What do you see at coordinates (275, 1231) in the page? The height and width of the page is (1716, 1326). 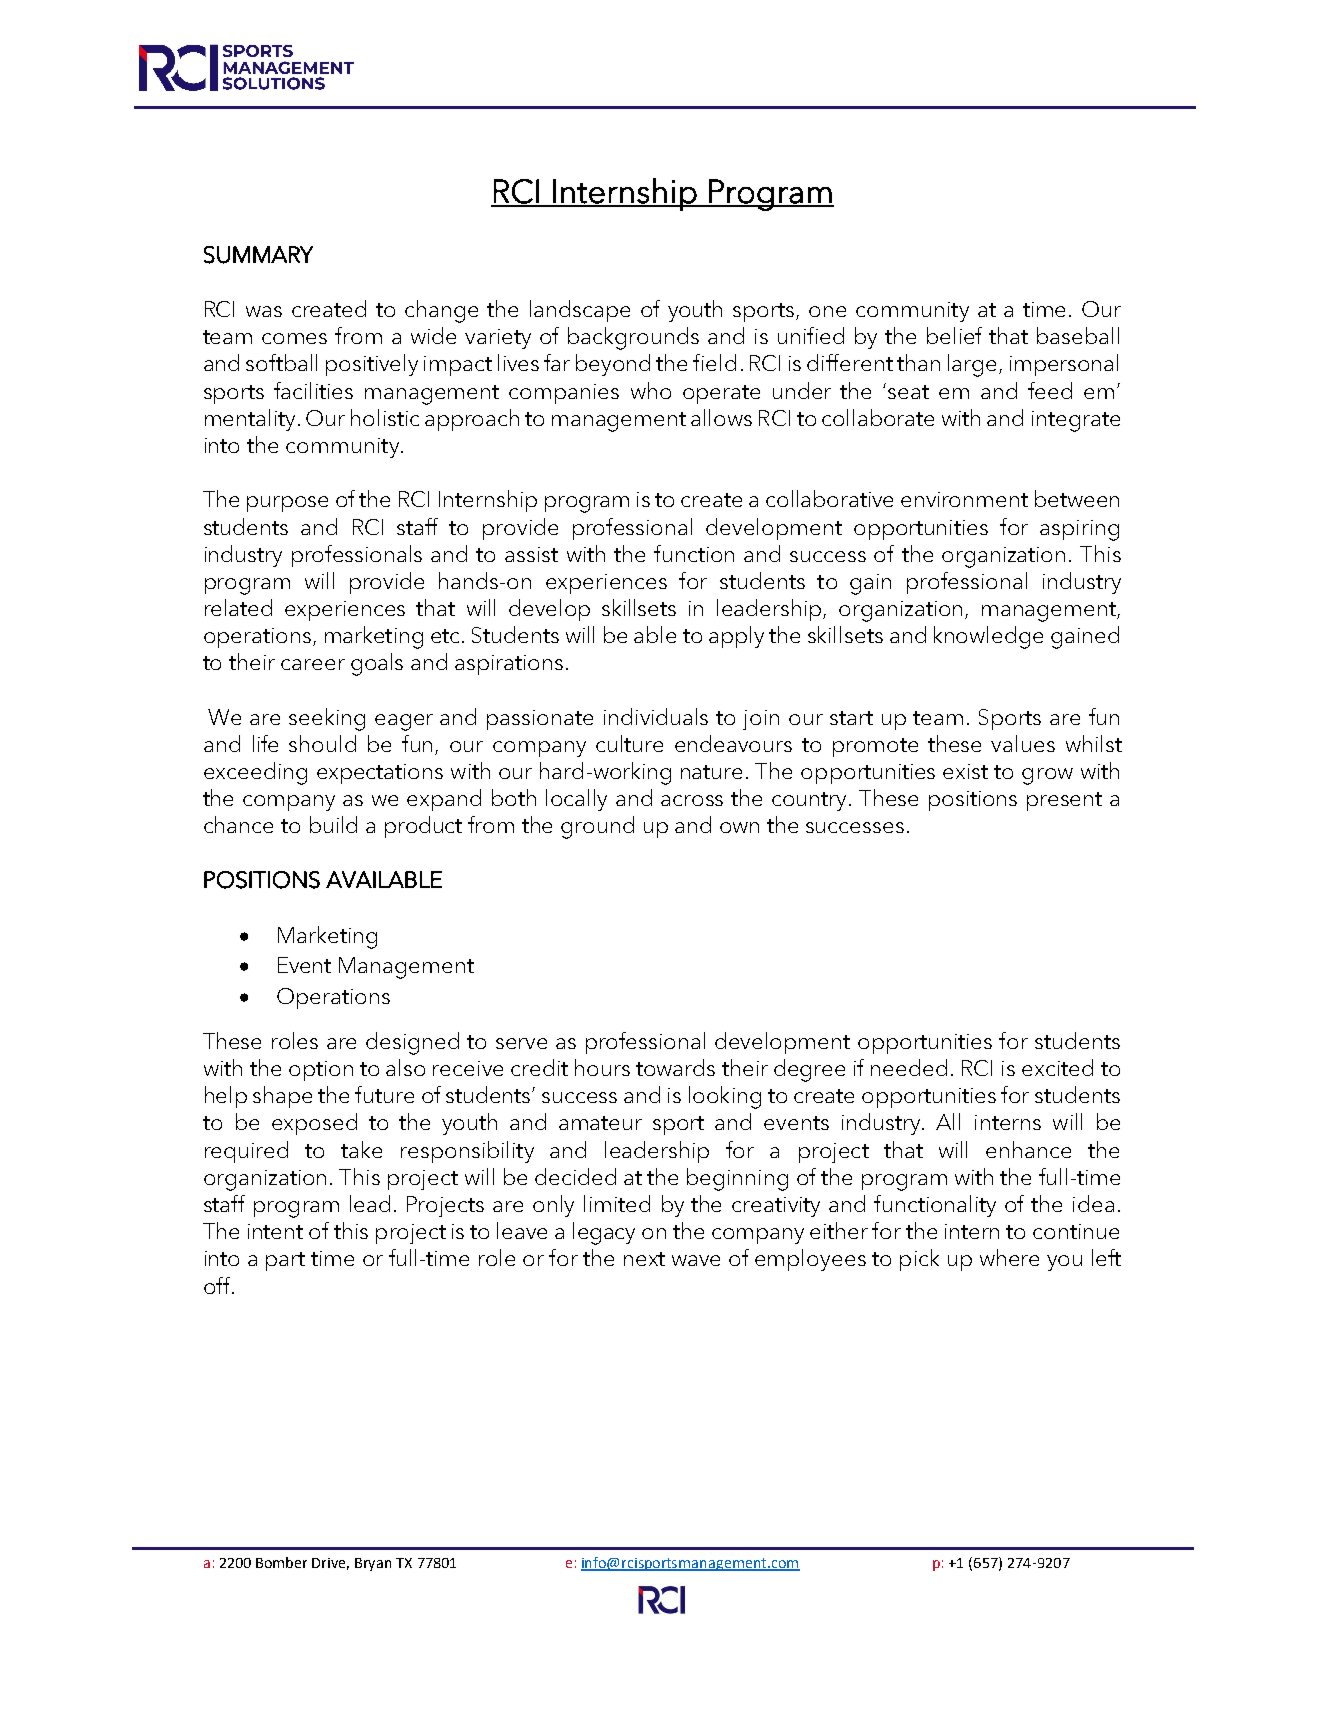 I see `intent` at bounding box center [275, 1231].
